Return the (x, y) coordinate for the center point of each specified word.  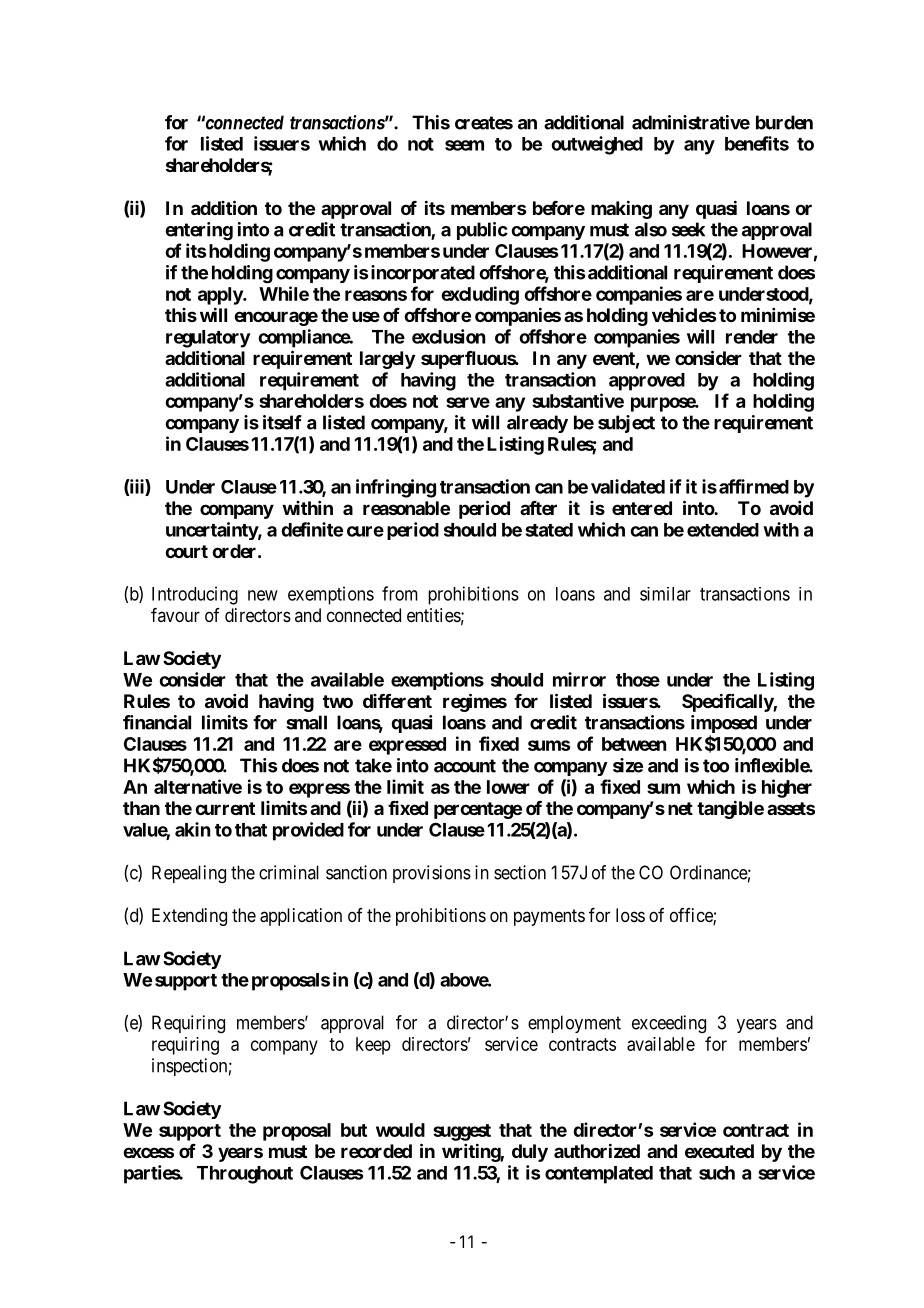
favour (175, 615)
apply (221, 296)
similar (665, 594)
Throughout (245, 1175)
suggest (462, 1132)
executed (719, 1151)
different (397, 701)
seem (464, 145)
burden (784, 122)
